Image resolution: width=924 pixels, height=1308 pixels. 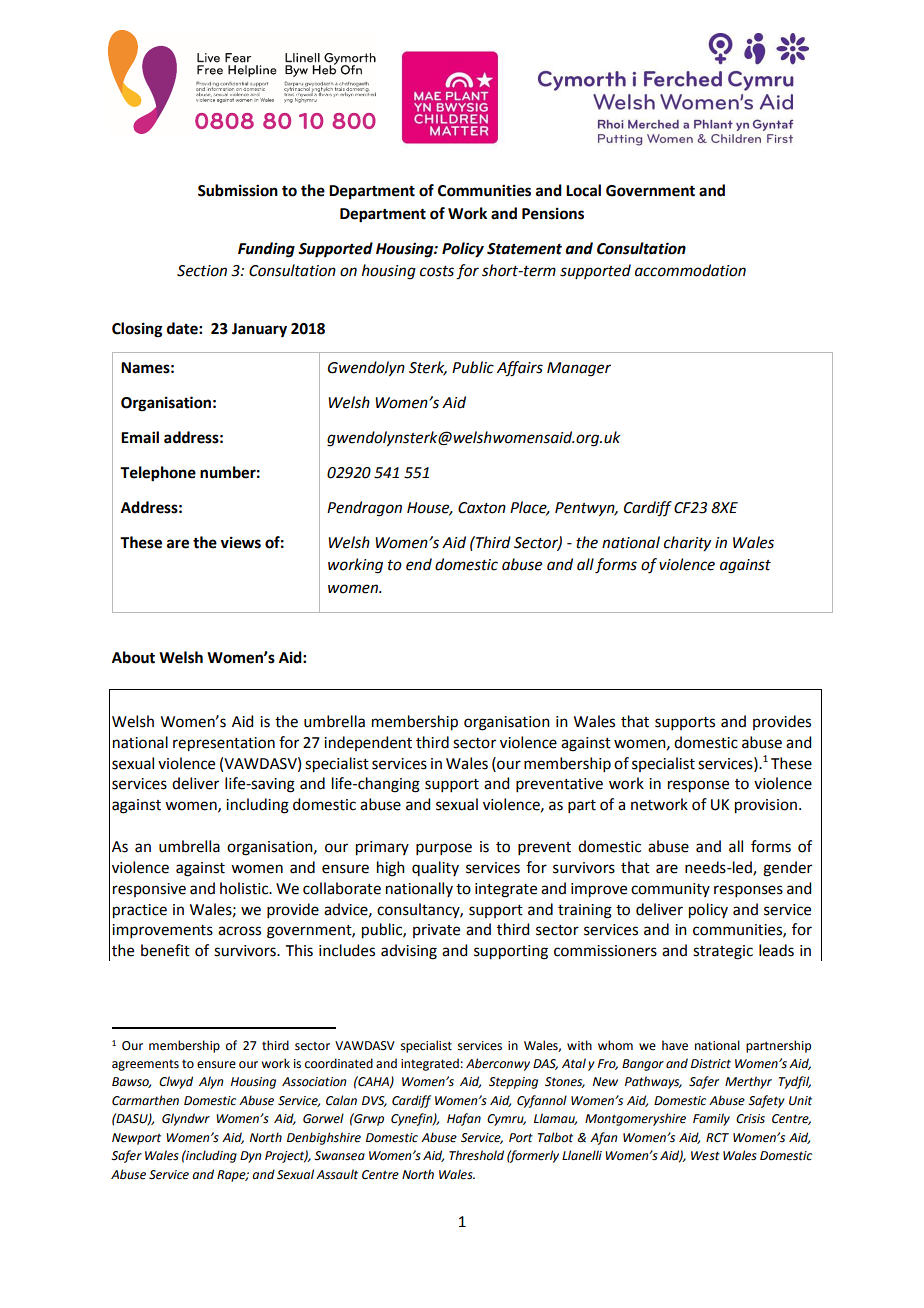 What do you see at coordinates (239, 931) in the image?
I see `across` at bounding box center [239, 931].
